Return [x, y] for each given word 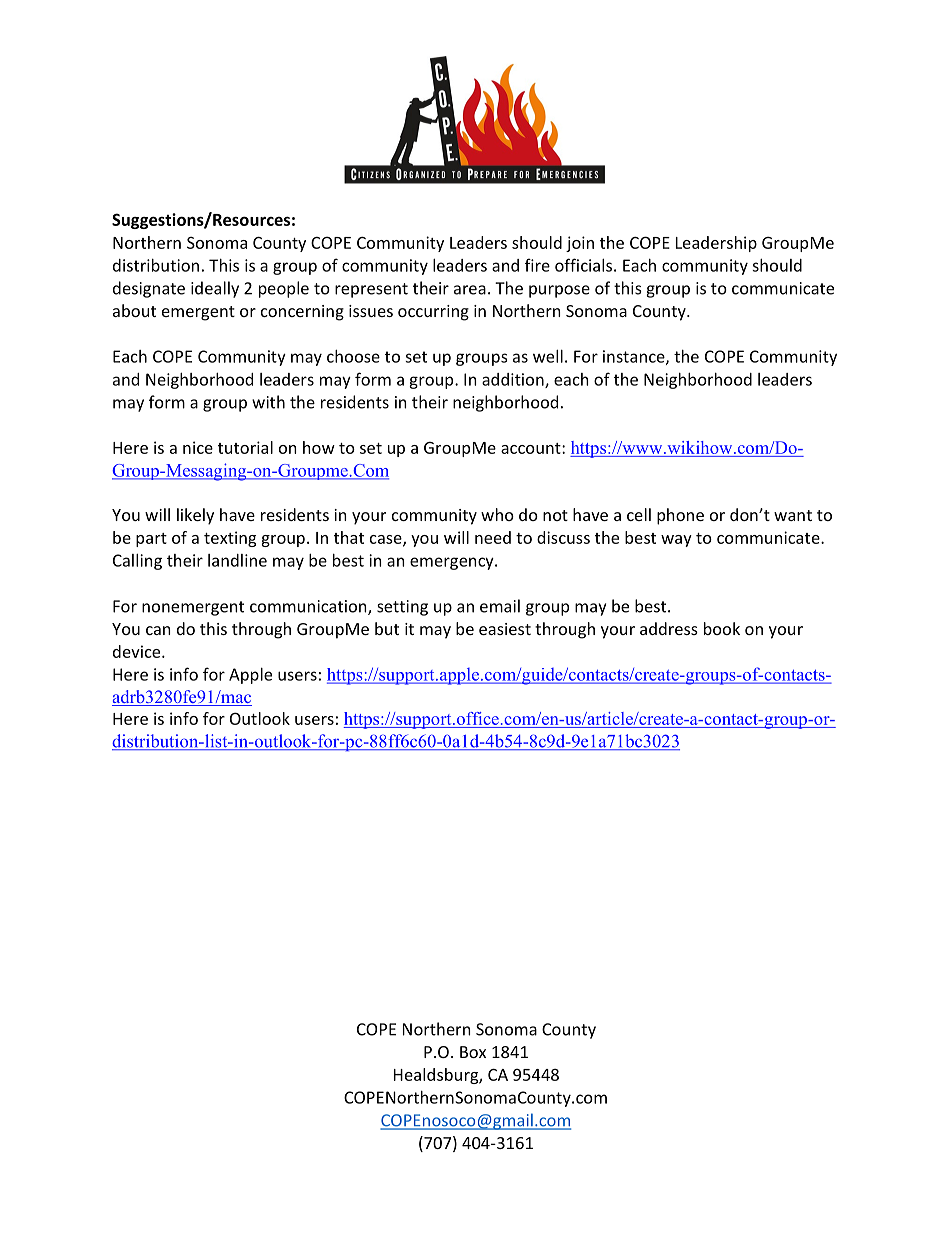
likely [195, 516]
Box [473, 1052]
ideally [215, 289]
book [722, 628]
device [138, 651]
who [497, 514]
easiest [505, 629]
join [580, 244]
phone [680, 516]
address [669, 628]
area [470, 290]
